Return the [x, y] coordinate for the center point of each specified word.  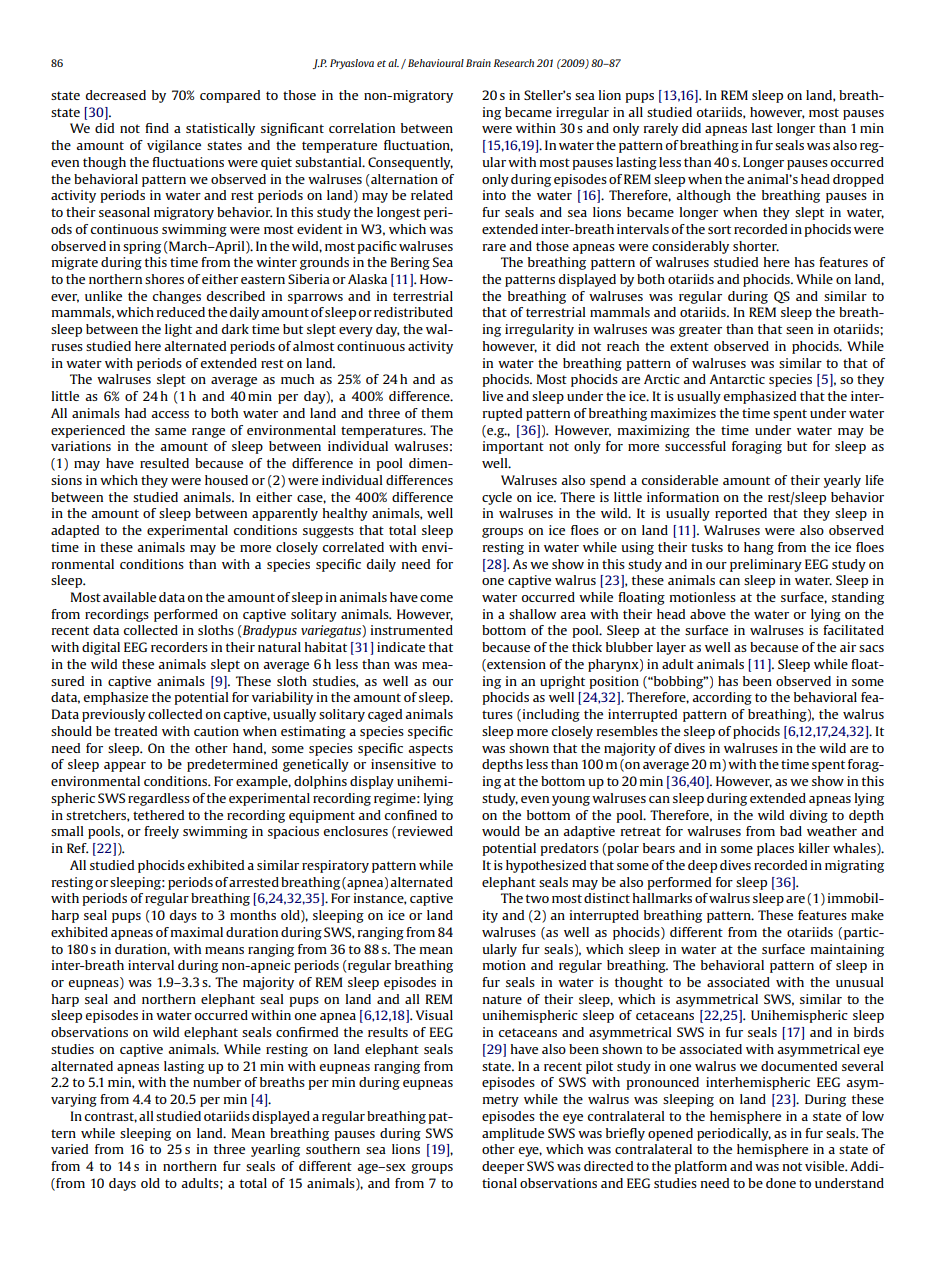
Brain [478, 63]
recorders [179, 647]
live [493, 396]
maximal [197, 932]
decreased [116, 95]
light [178, 330]
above [708, 614]
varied [69, 1149]
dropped [858, 180]
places [775, 849]
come [436, 598]
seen [799, 330]
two [537, 898]
